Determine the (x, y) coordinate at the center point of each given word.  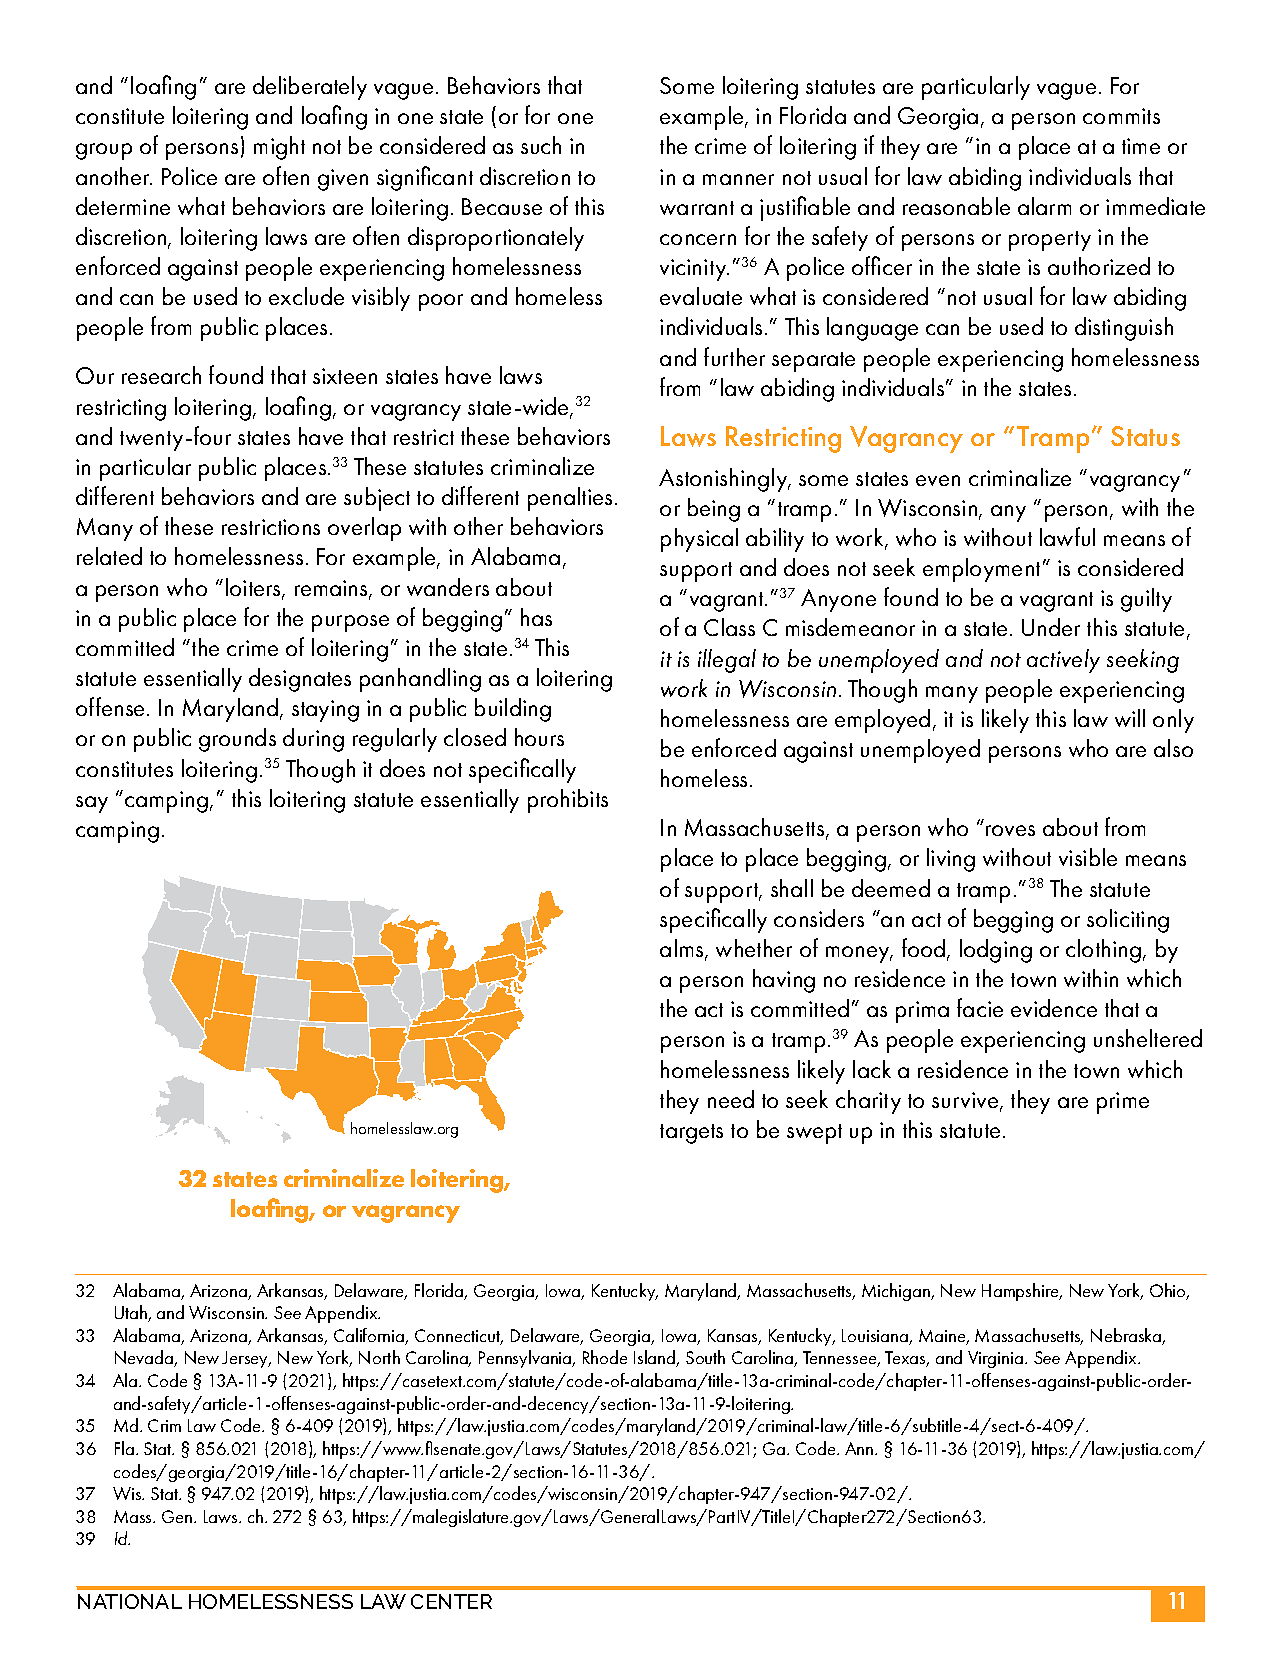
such (541, 145)
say (92, 804)
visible (1088, 857)
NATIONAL (130, 1601)
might (279, 148)
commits (1121, 116)
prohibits (568, 801)
